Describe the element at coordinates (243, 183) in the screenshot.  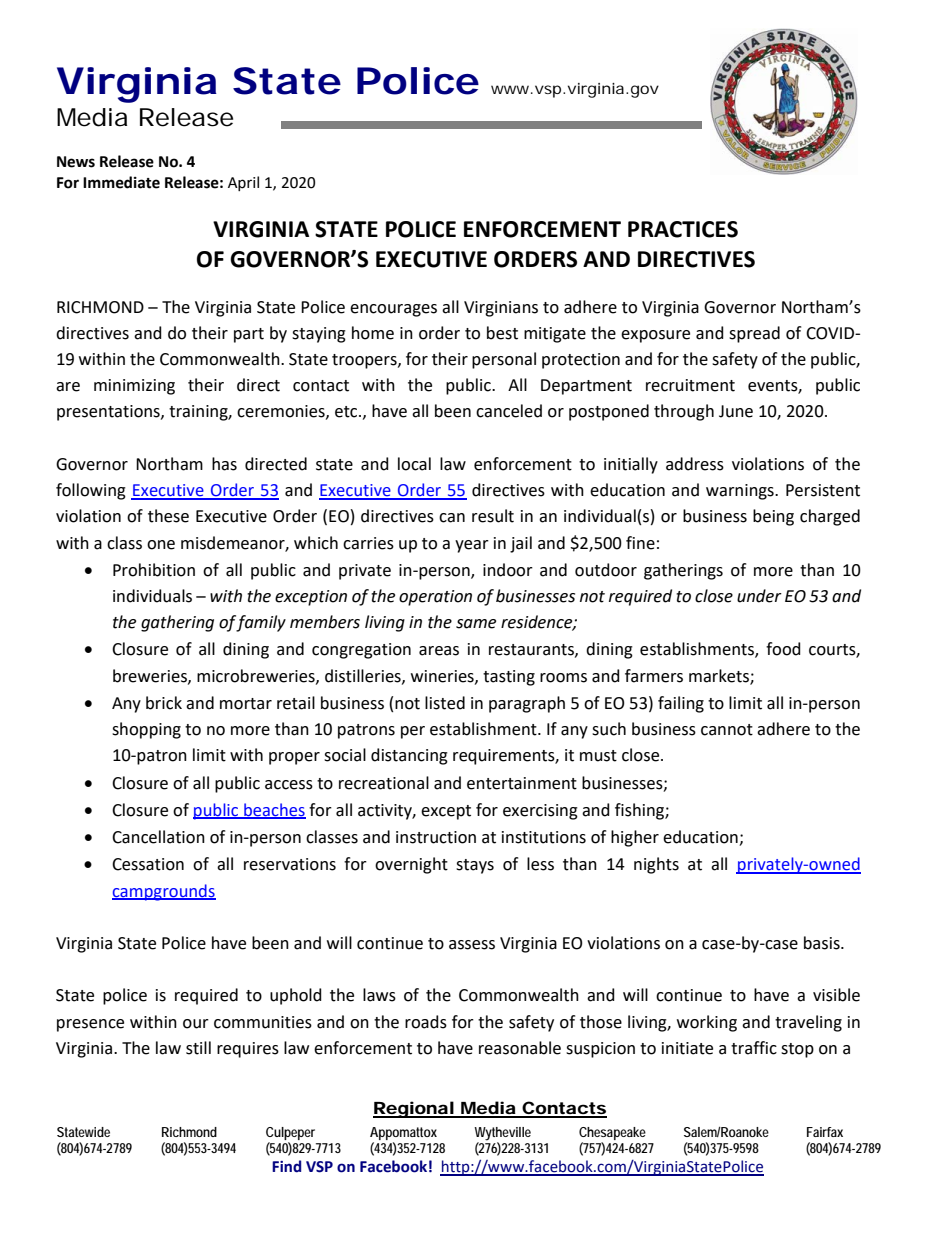
I see `April` at that location.
